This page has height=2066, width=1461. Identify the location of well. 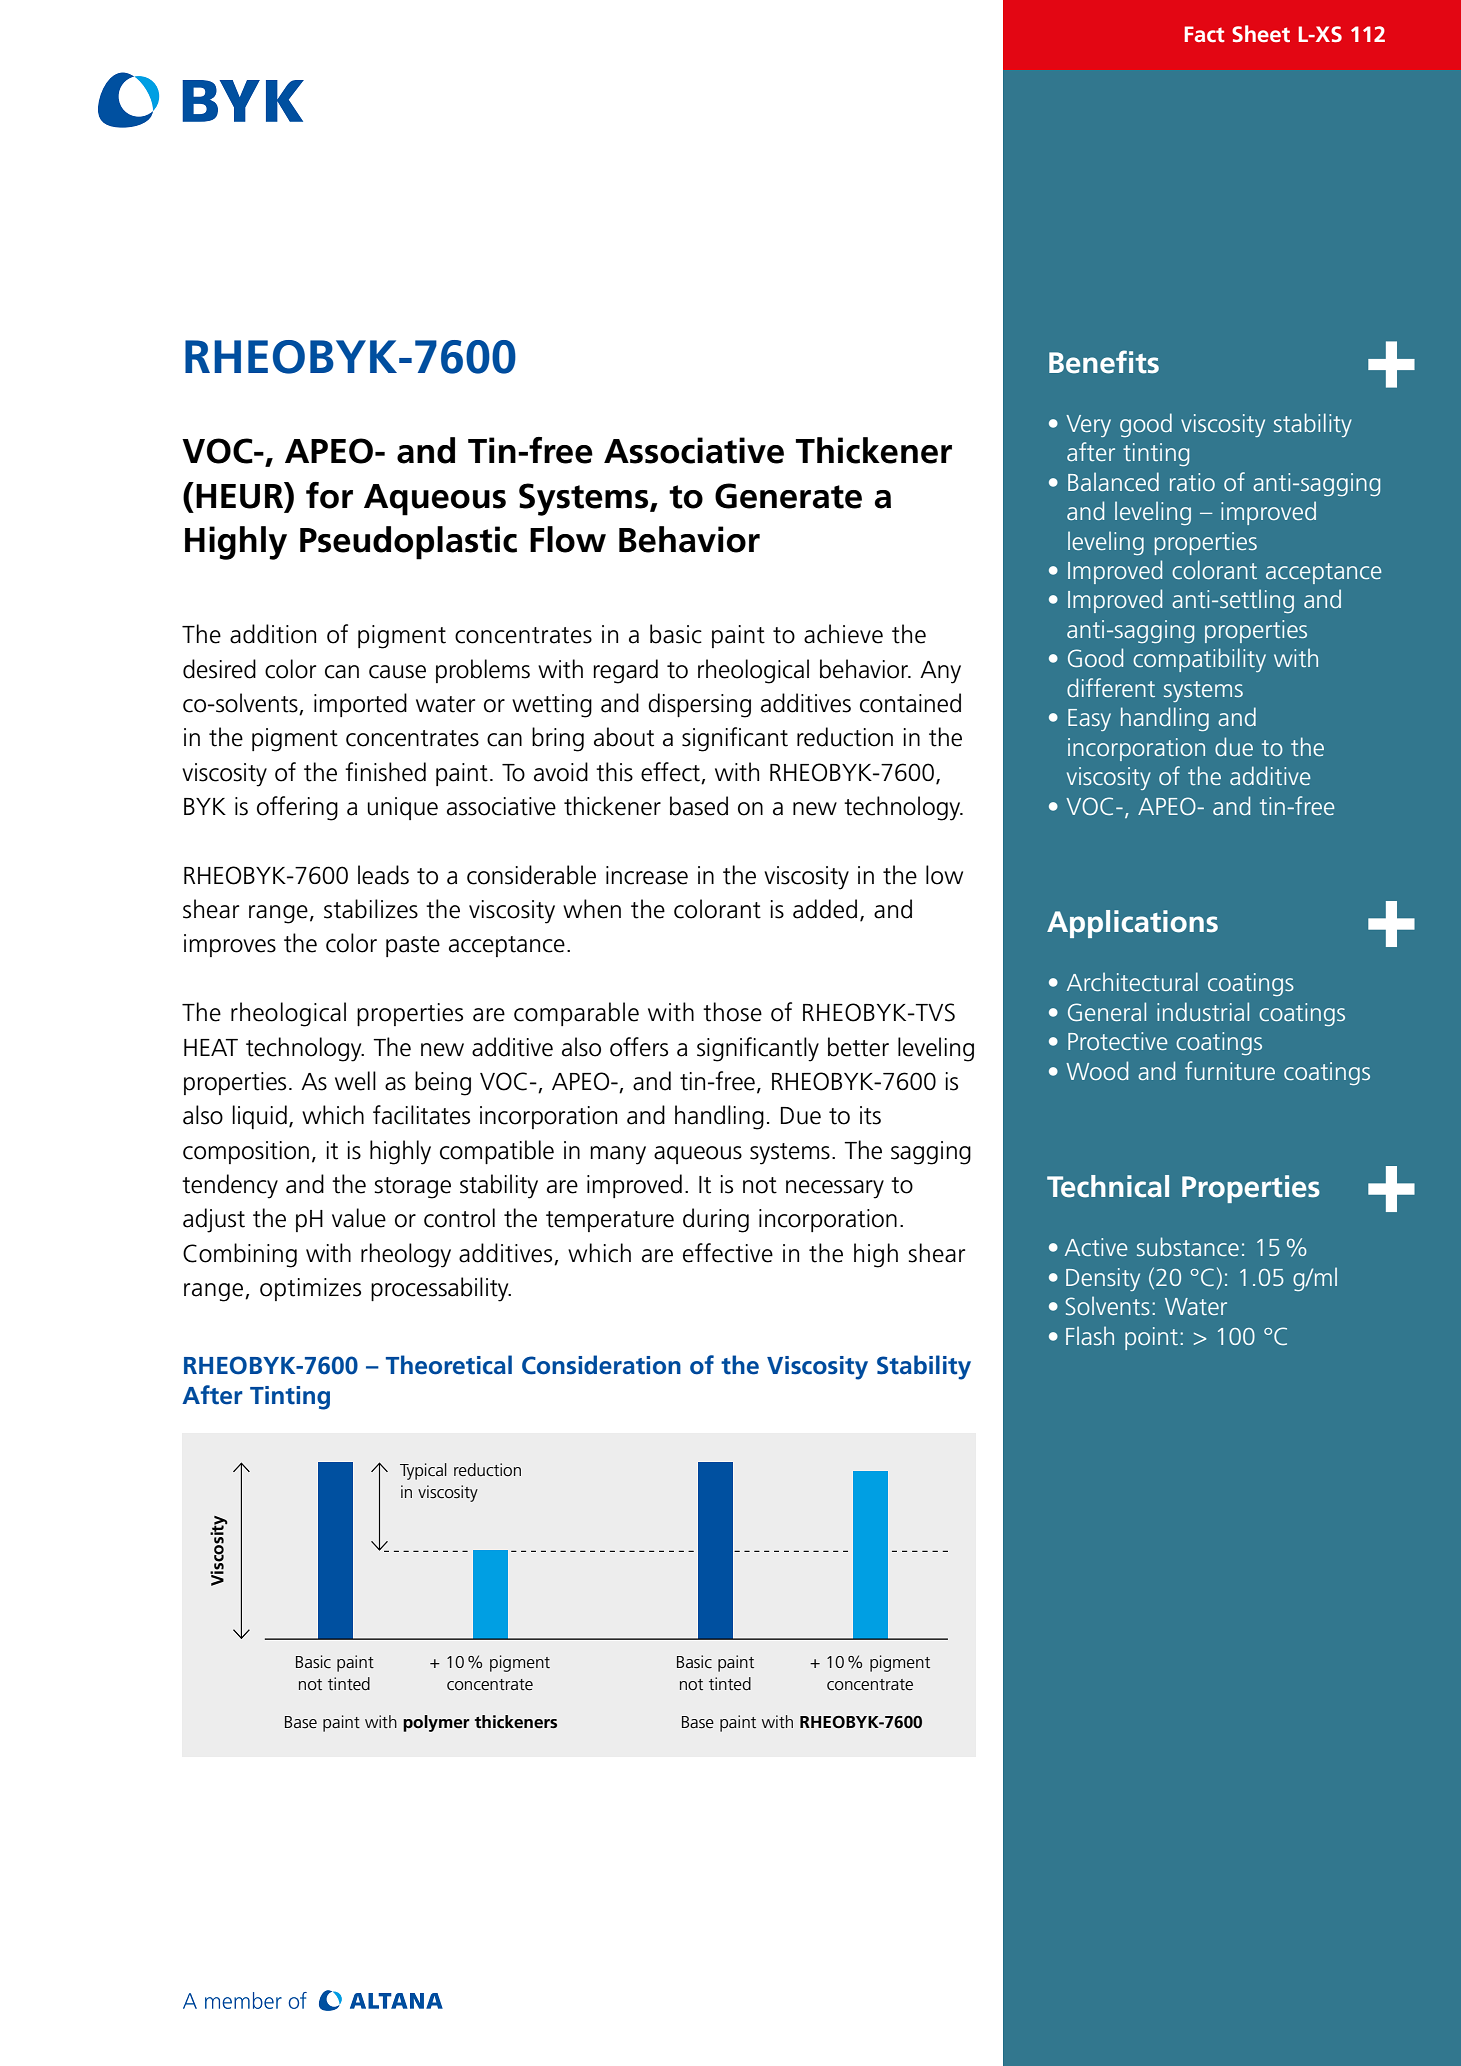
(355, 1081).
